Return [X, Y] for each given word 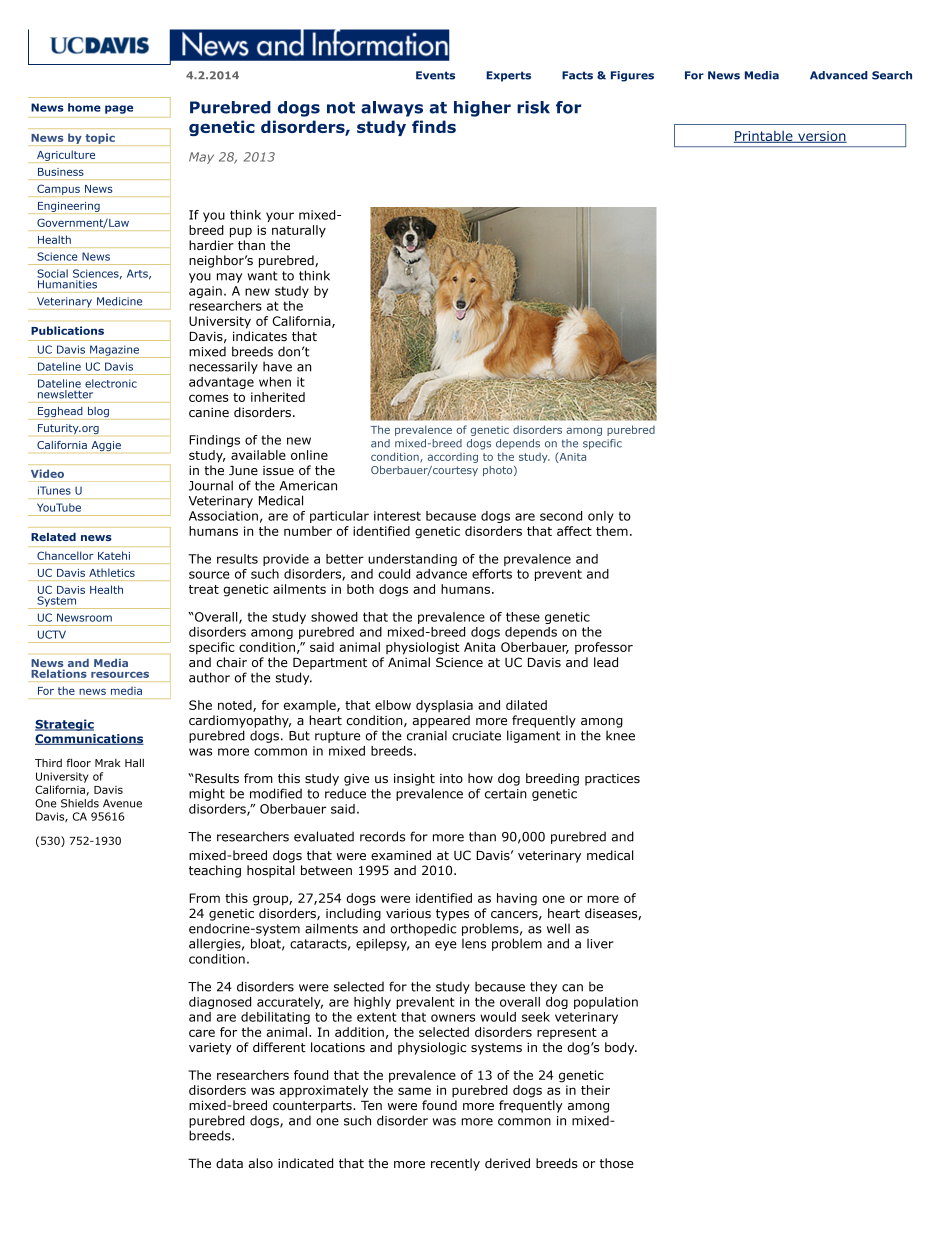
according [453, 458]
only [601, 517]
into [451, 778]
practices [612, 780]
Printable [764, 137]
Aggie [106, 446]
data [229, 1163]
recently [455, 1164]
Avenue [122, 803]
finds [434, 126]
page [119, 109]
